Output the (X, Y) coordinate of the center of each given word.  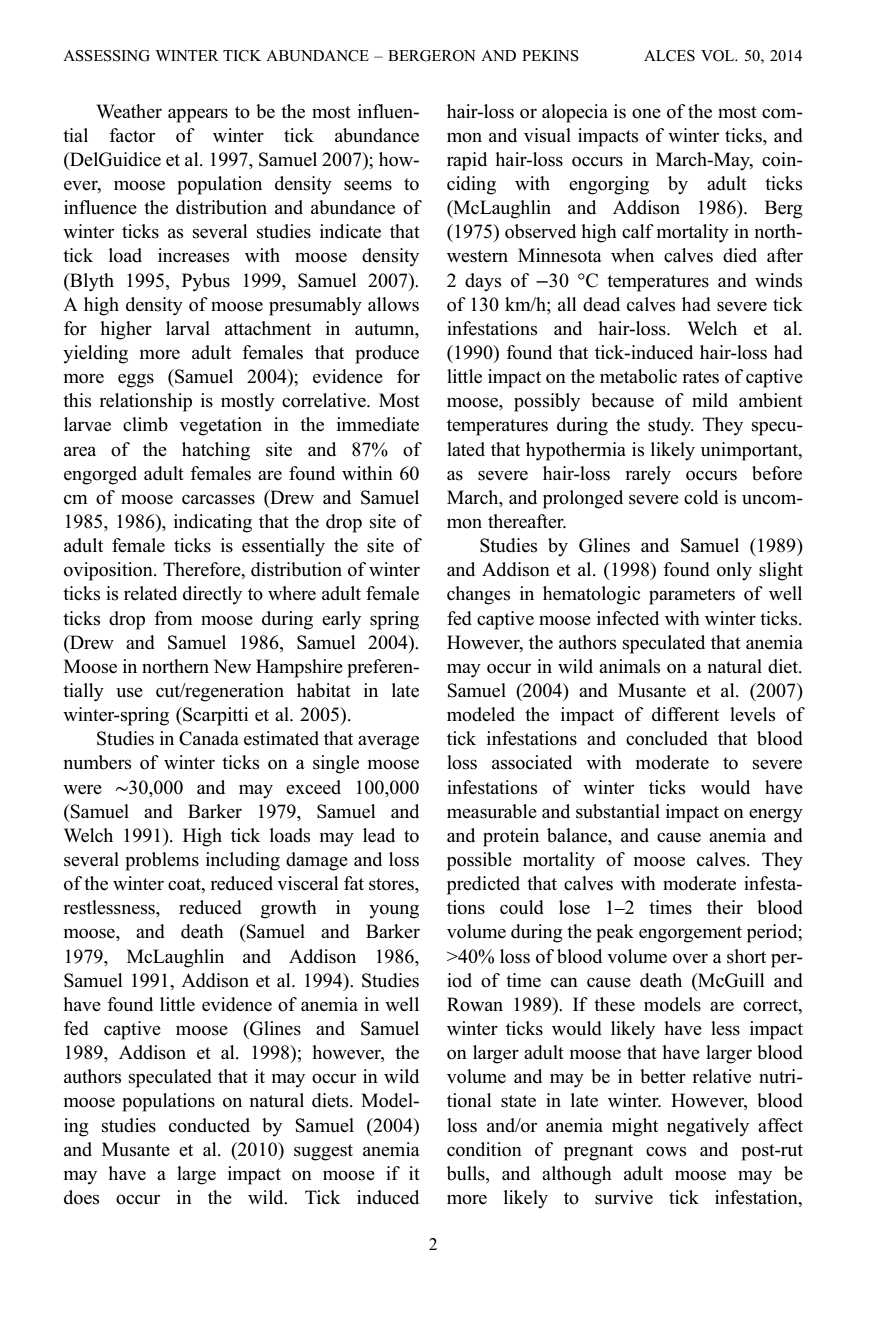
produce (387, 354)
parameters (692, 596)
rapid (467, 161)
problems (162, 861)
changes (478, 595)
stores (392, 884)
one (646, 114)
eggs (136, 381)
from (173, 618)
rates (700, 377)
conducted (209, 1125)
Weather (129, 111)
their (725, 907)
